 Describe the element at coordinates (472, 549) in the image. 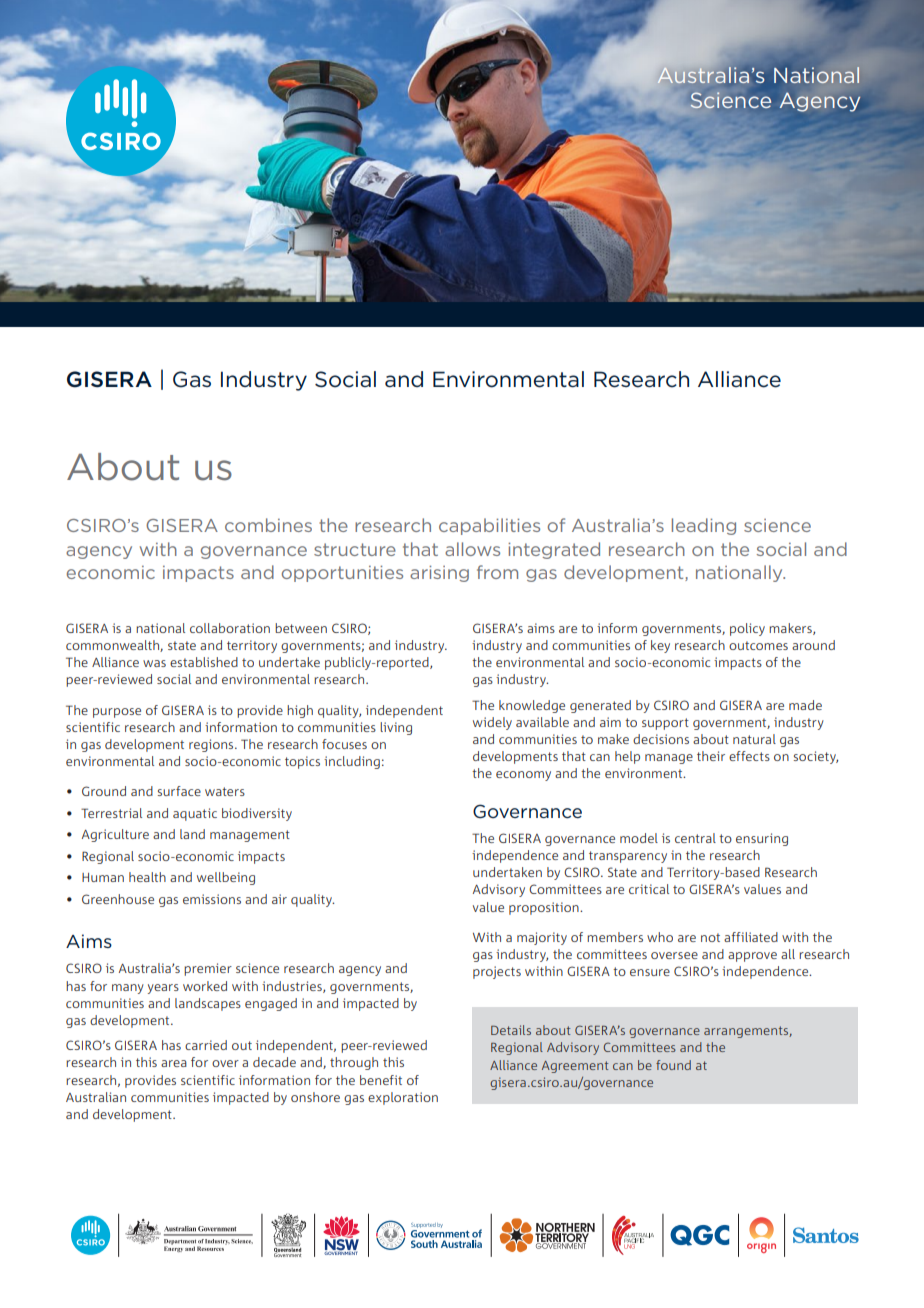

I see `allows` at that location.
